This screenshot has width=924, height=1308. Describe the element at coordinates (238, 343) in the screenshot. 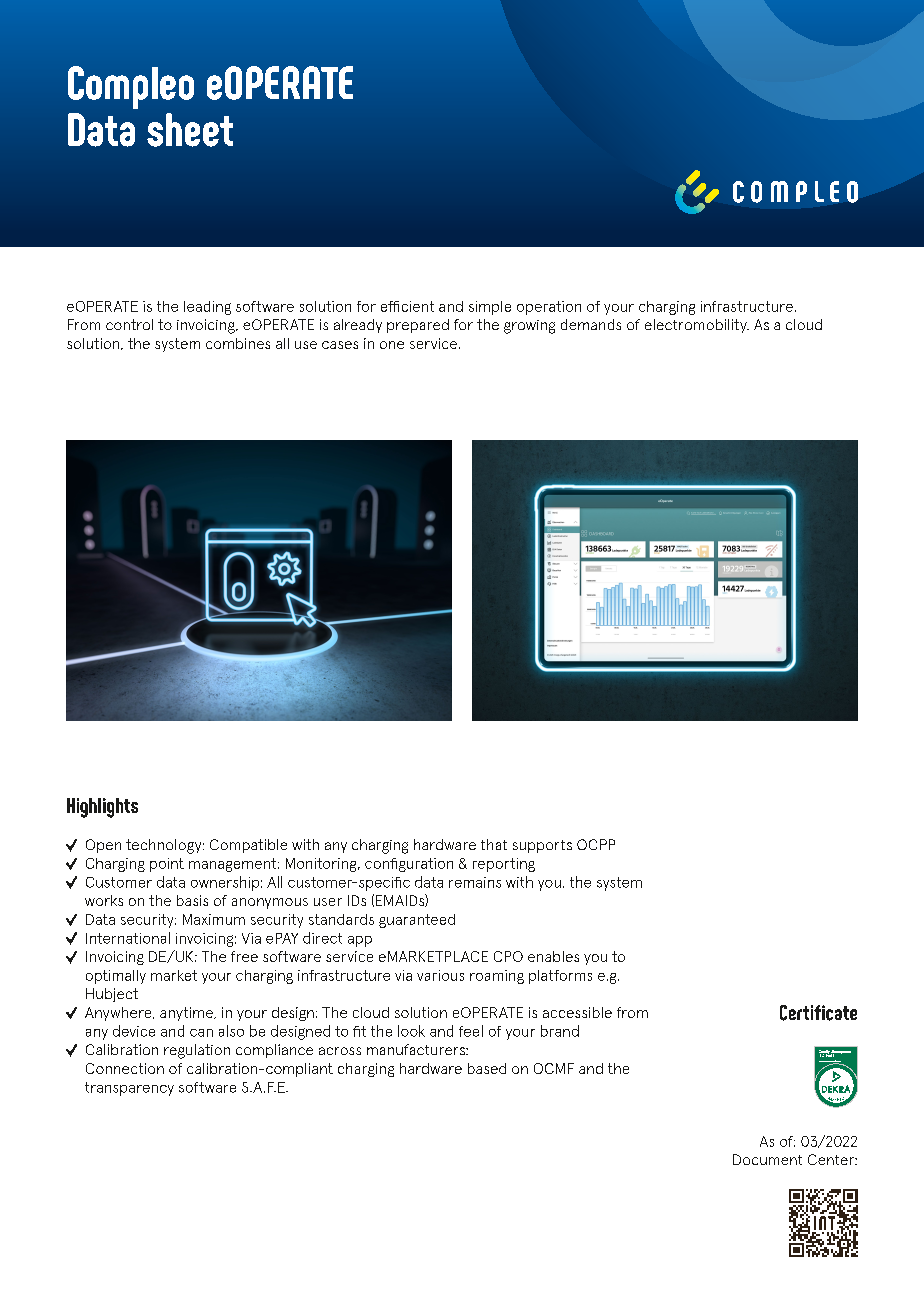

I see `combines` at that location.
